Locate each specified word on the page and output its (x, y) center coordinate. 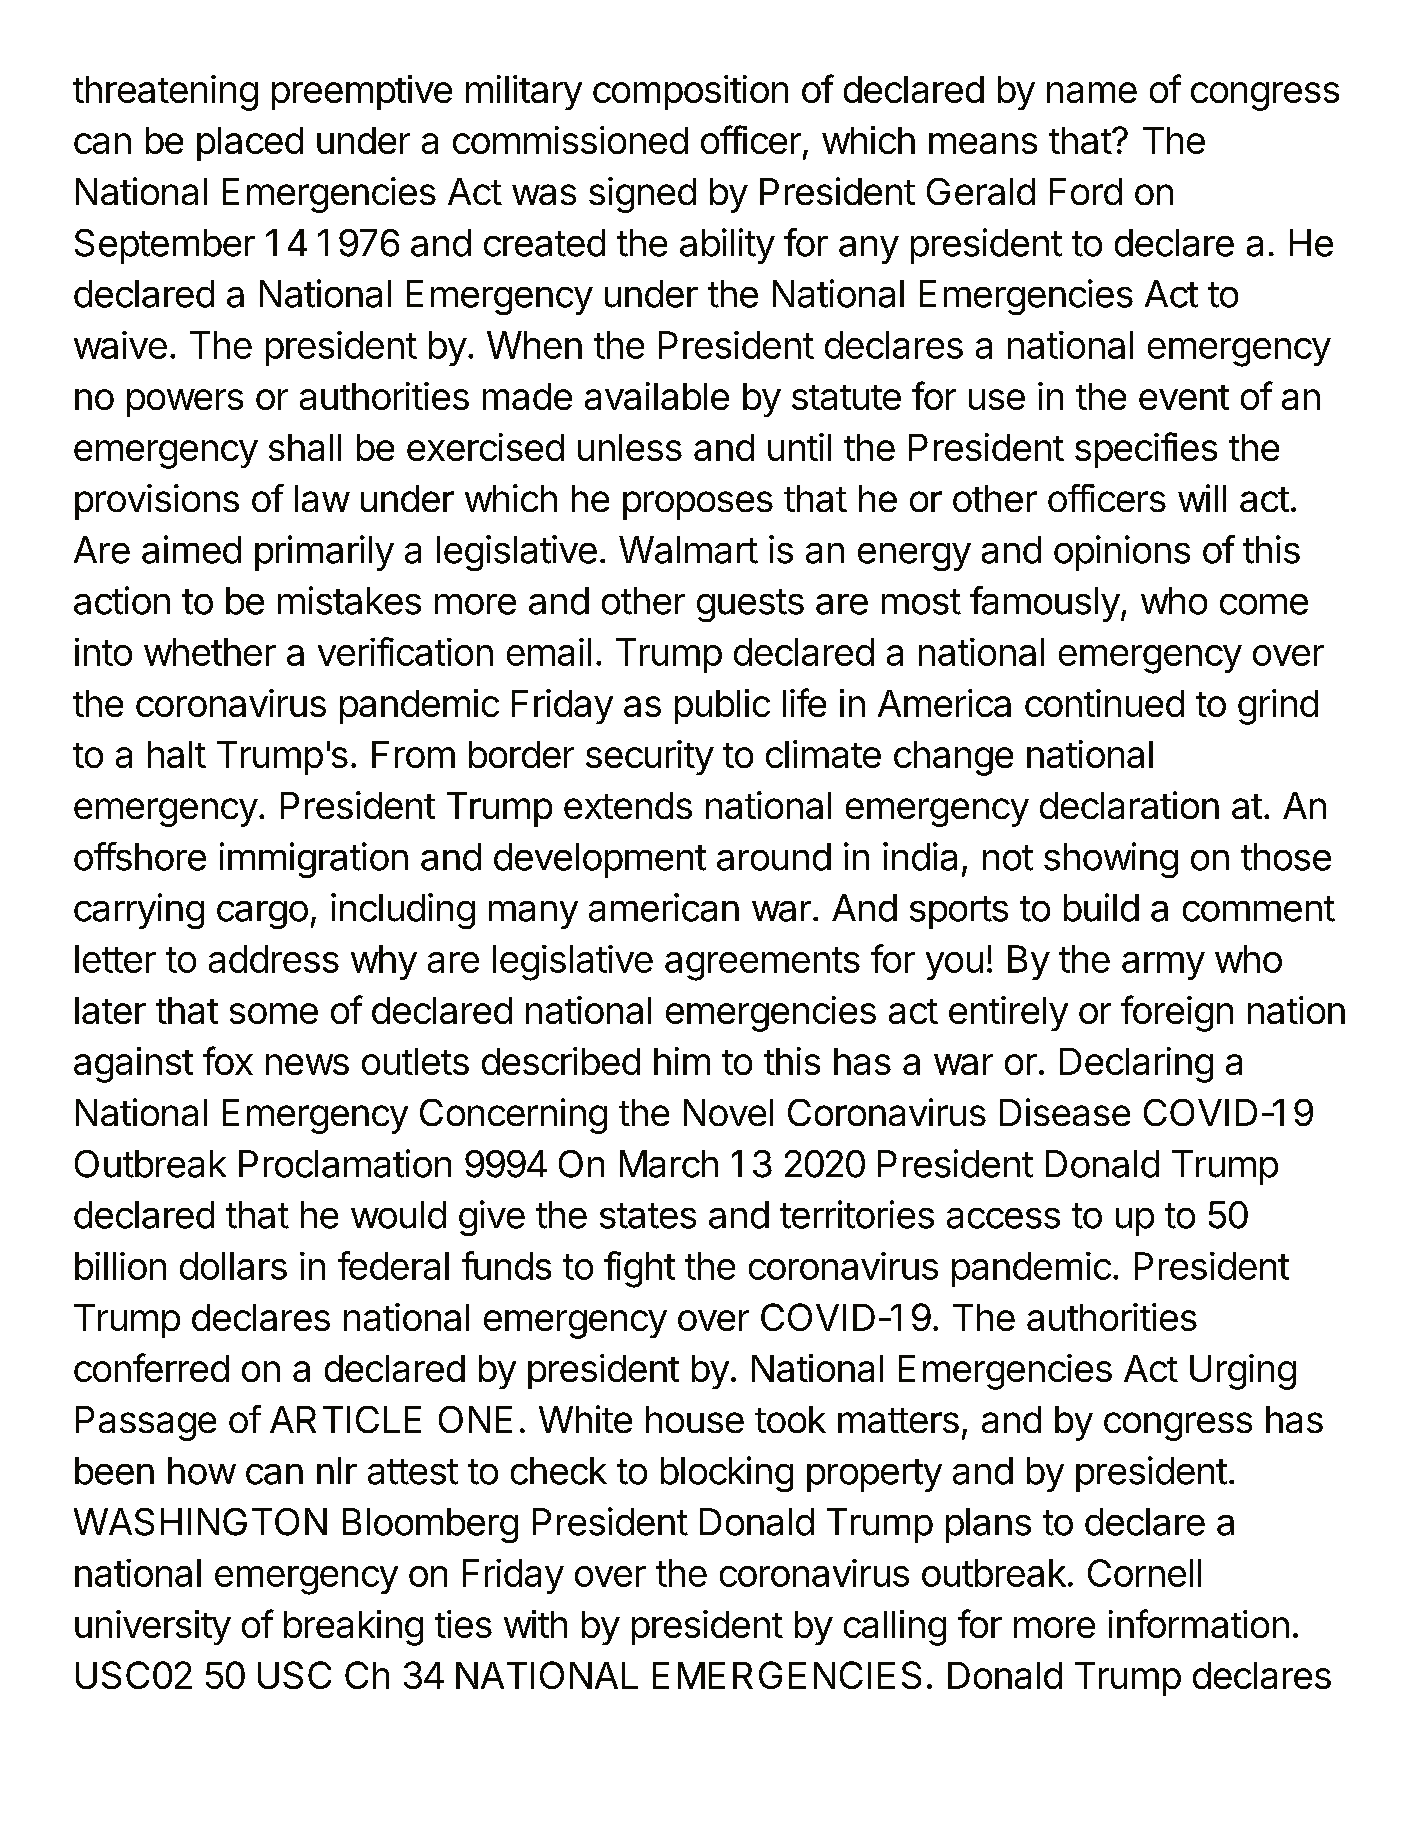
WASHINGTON (200, 1522)
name (1092, 92)
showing (1111, 860)
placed (250, 144)
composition (690, 92)
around (774, 857)
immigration (314, 860)
